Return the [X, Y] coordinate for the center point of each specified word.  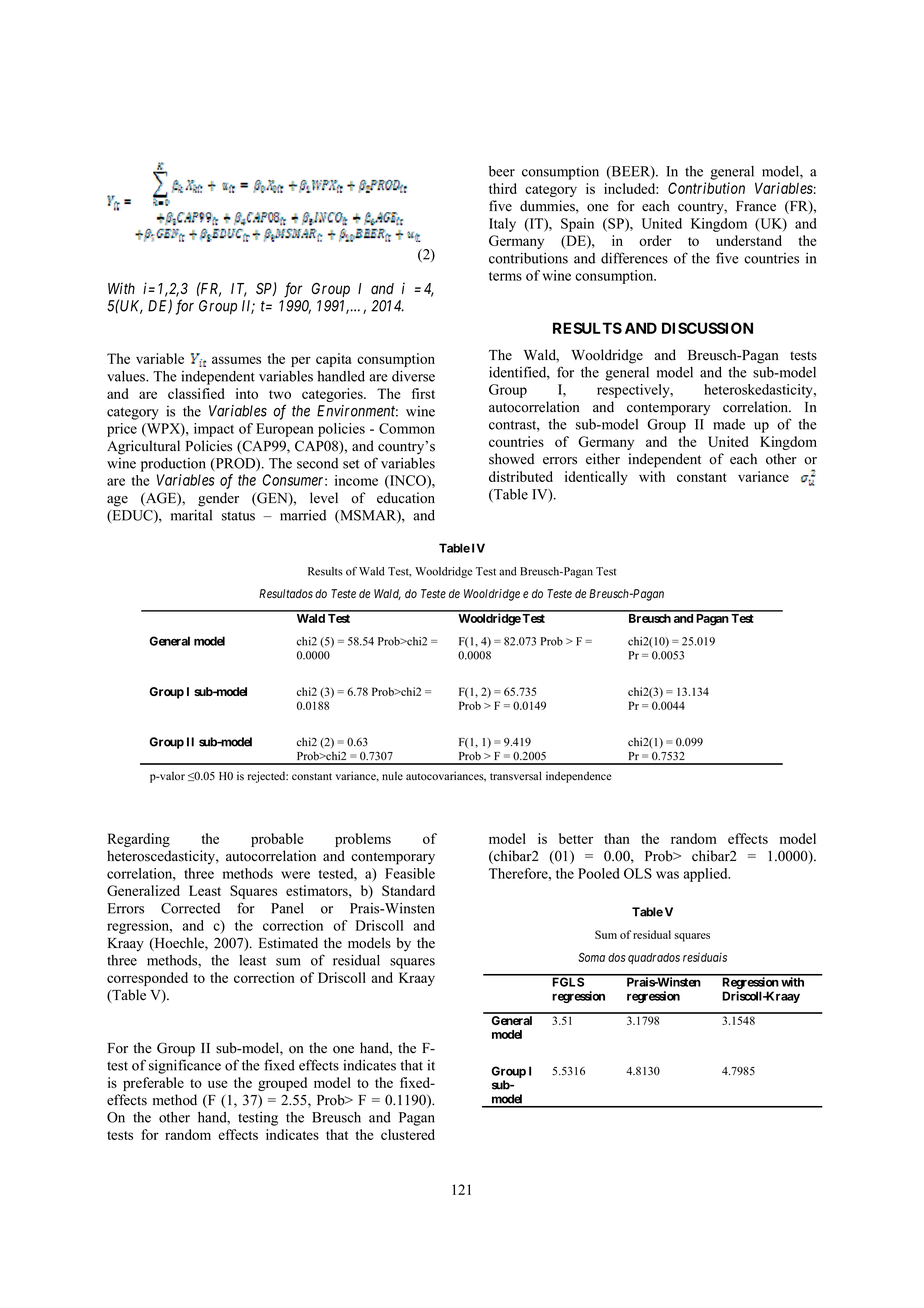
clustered [408, 1134]
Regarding [138, 840]
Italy [502, 225]
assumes [236, 360]
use [217, 1084]
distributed [521, 476]
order [655, 240]
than [617, 838]
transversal [516, 776]
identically [596, 478]
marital [191, 515]
